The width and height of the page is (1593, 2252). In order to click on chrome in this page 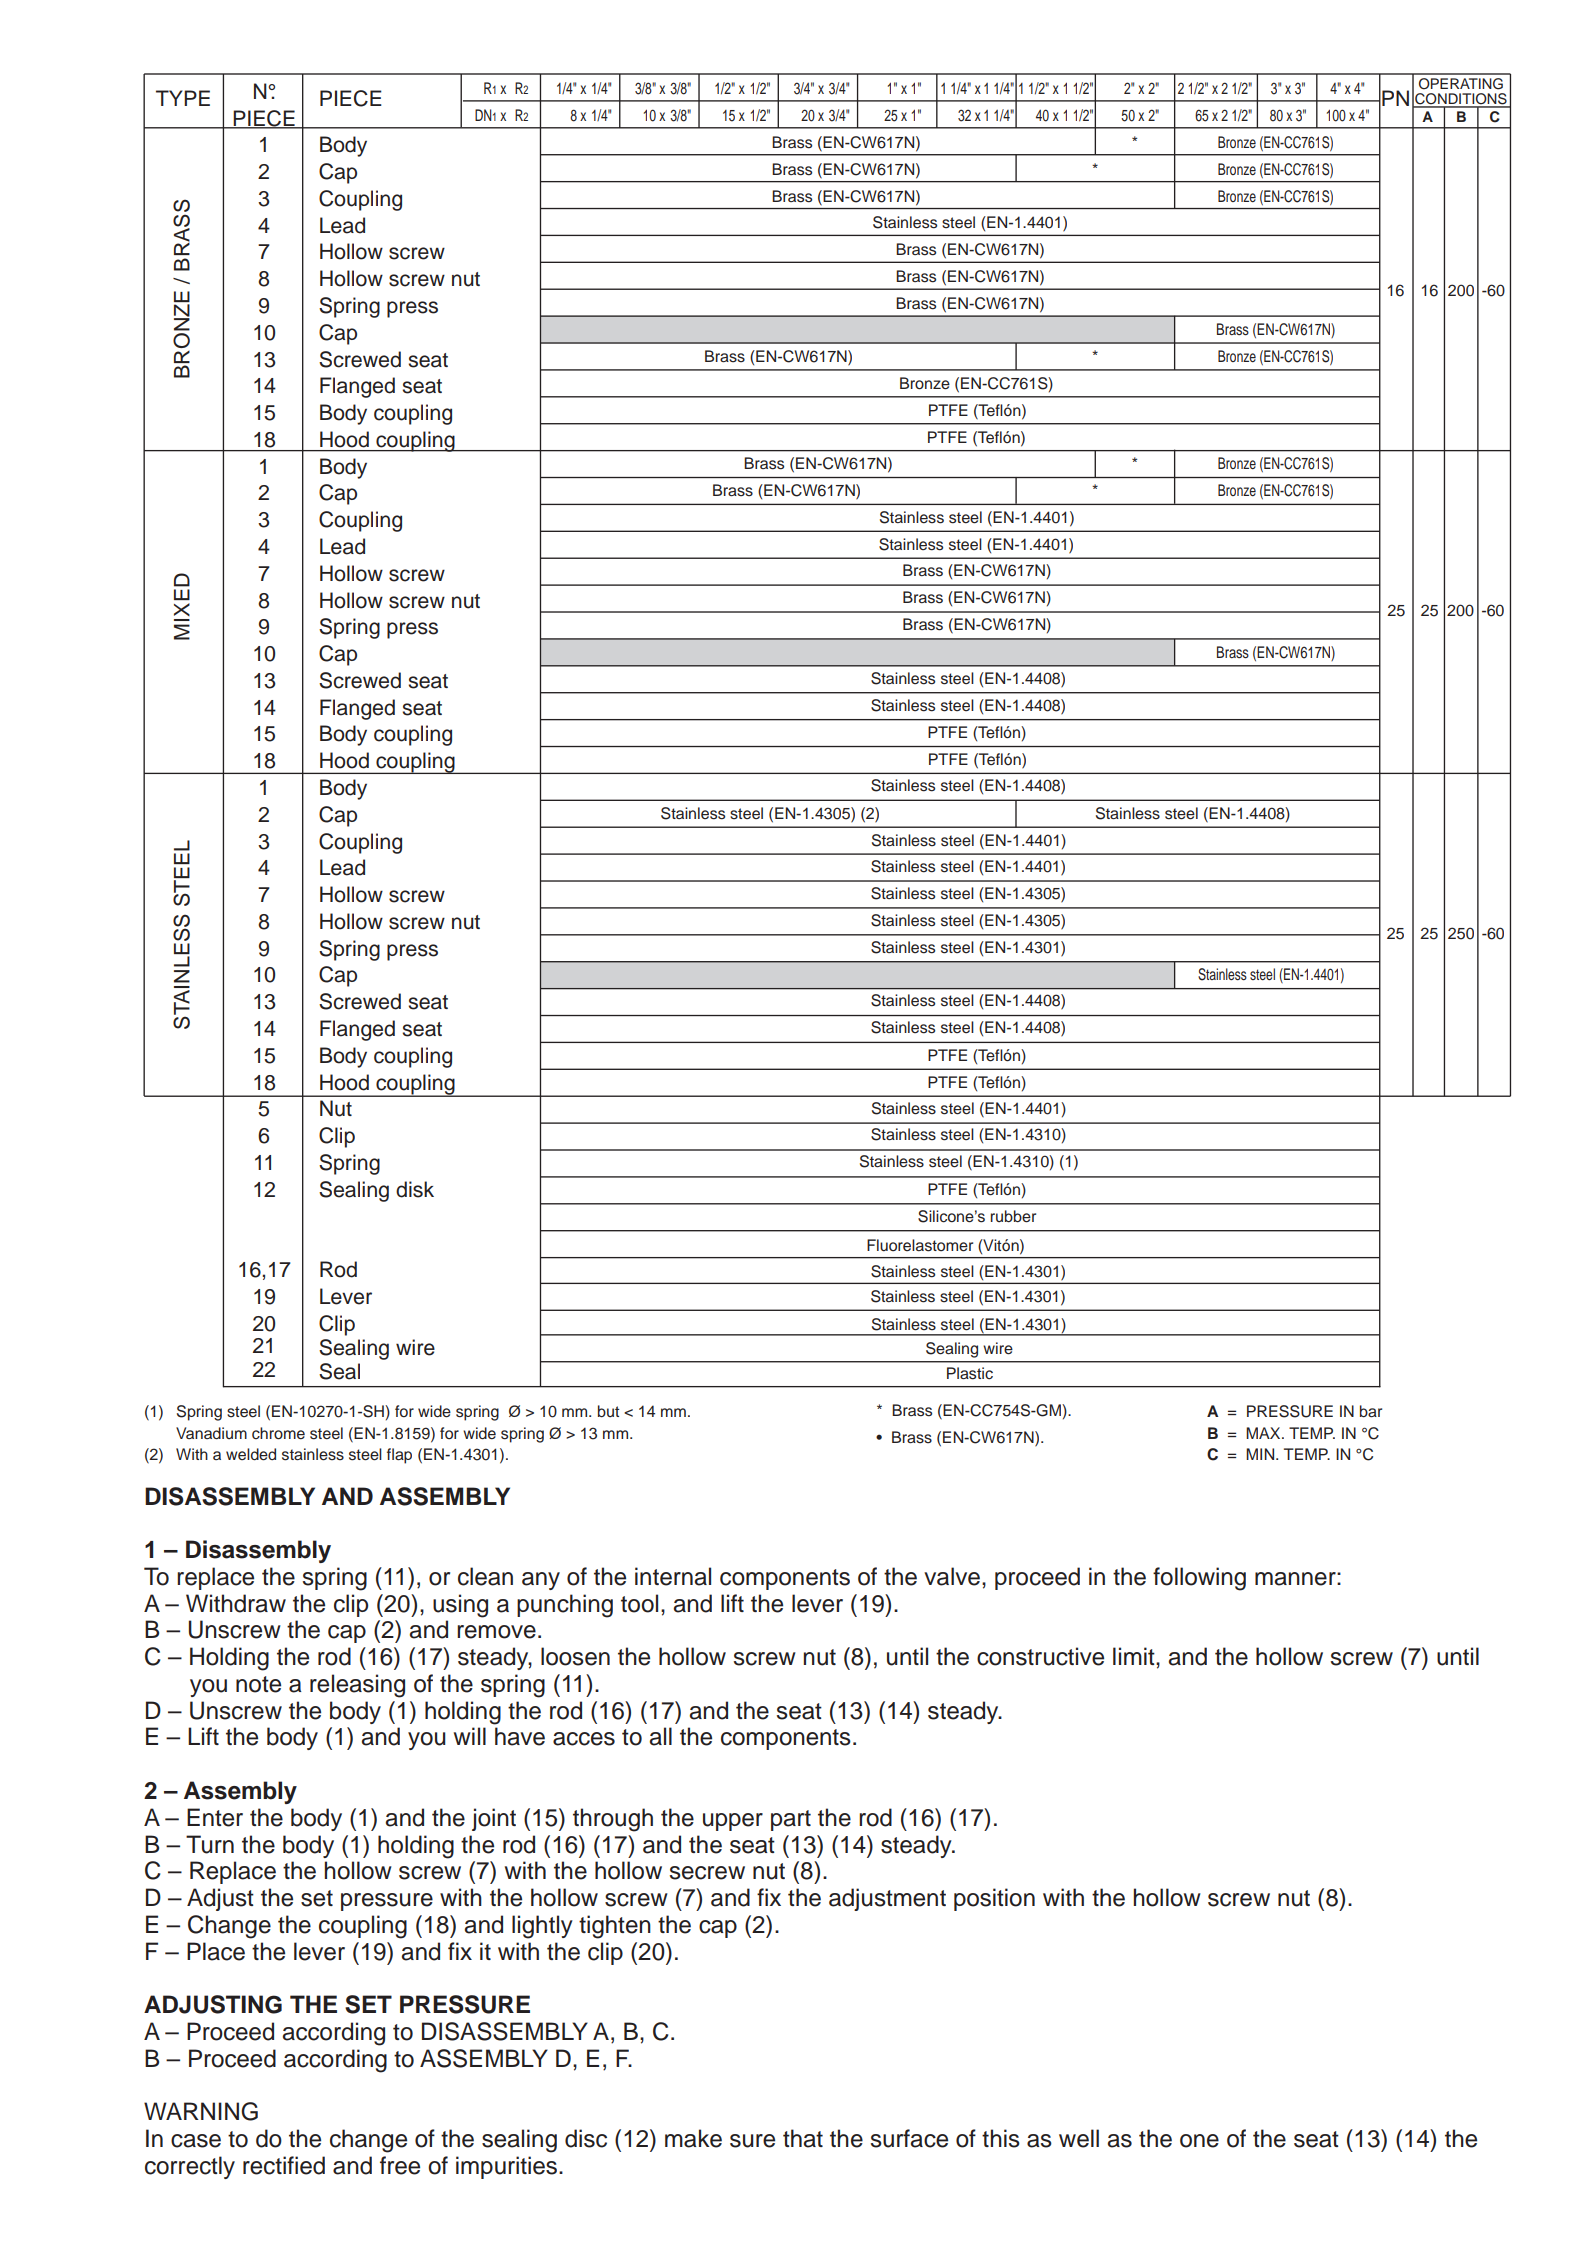, I will do `click(278, 1433)`.
